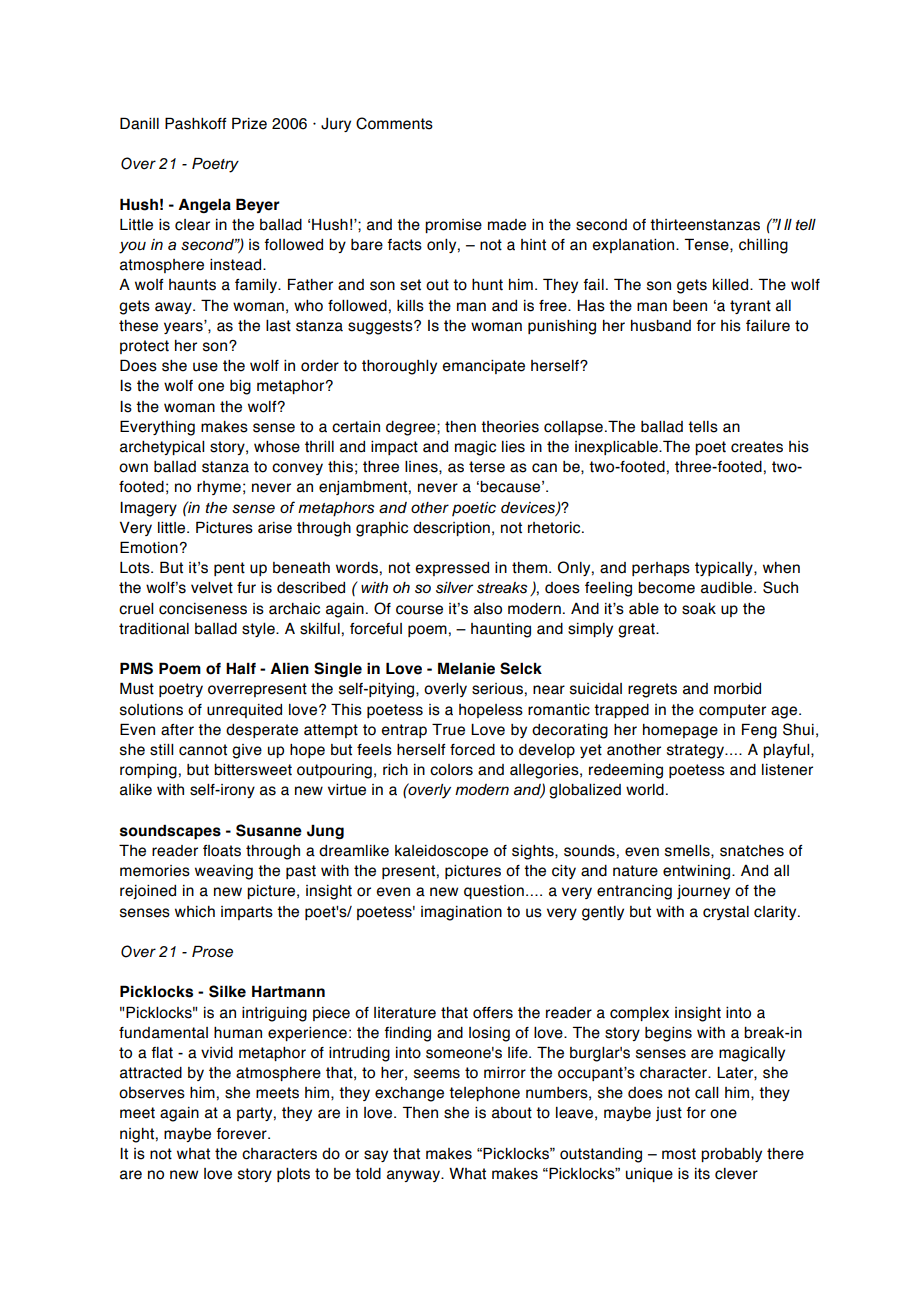 The height and width of the page is (1308, 924). What do you see at coordinates (240, 387) in the page?
I see `big` at bounding box center [240, 387].
